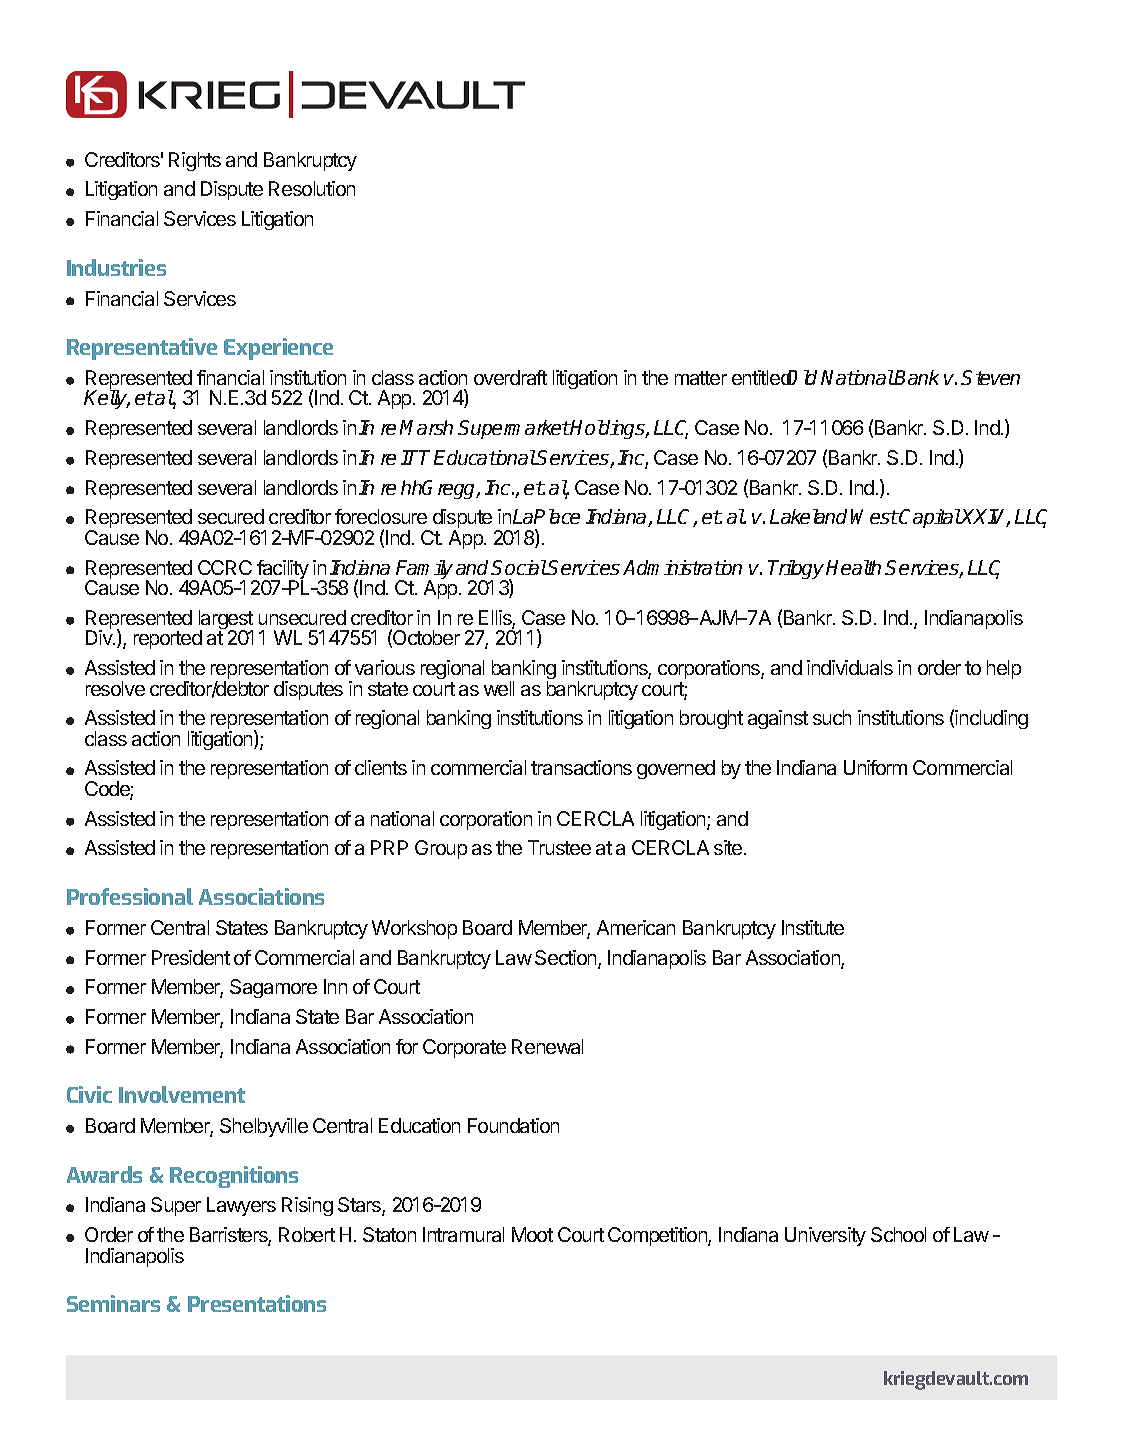 The height and width of the screenshot is (1453, 1123). What do you see at coordinates (813, 927) in the screenshot?
I see `Institute` at bounding box center [813, 927].
